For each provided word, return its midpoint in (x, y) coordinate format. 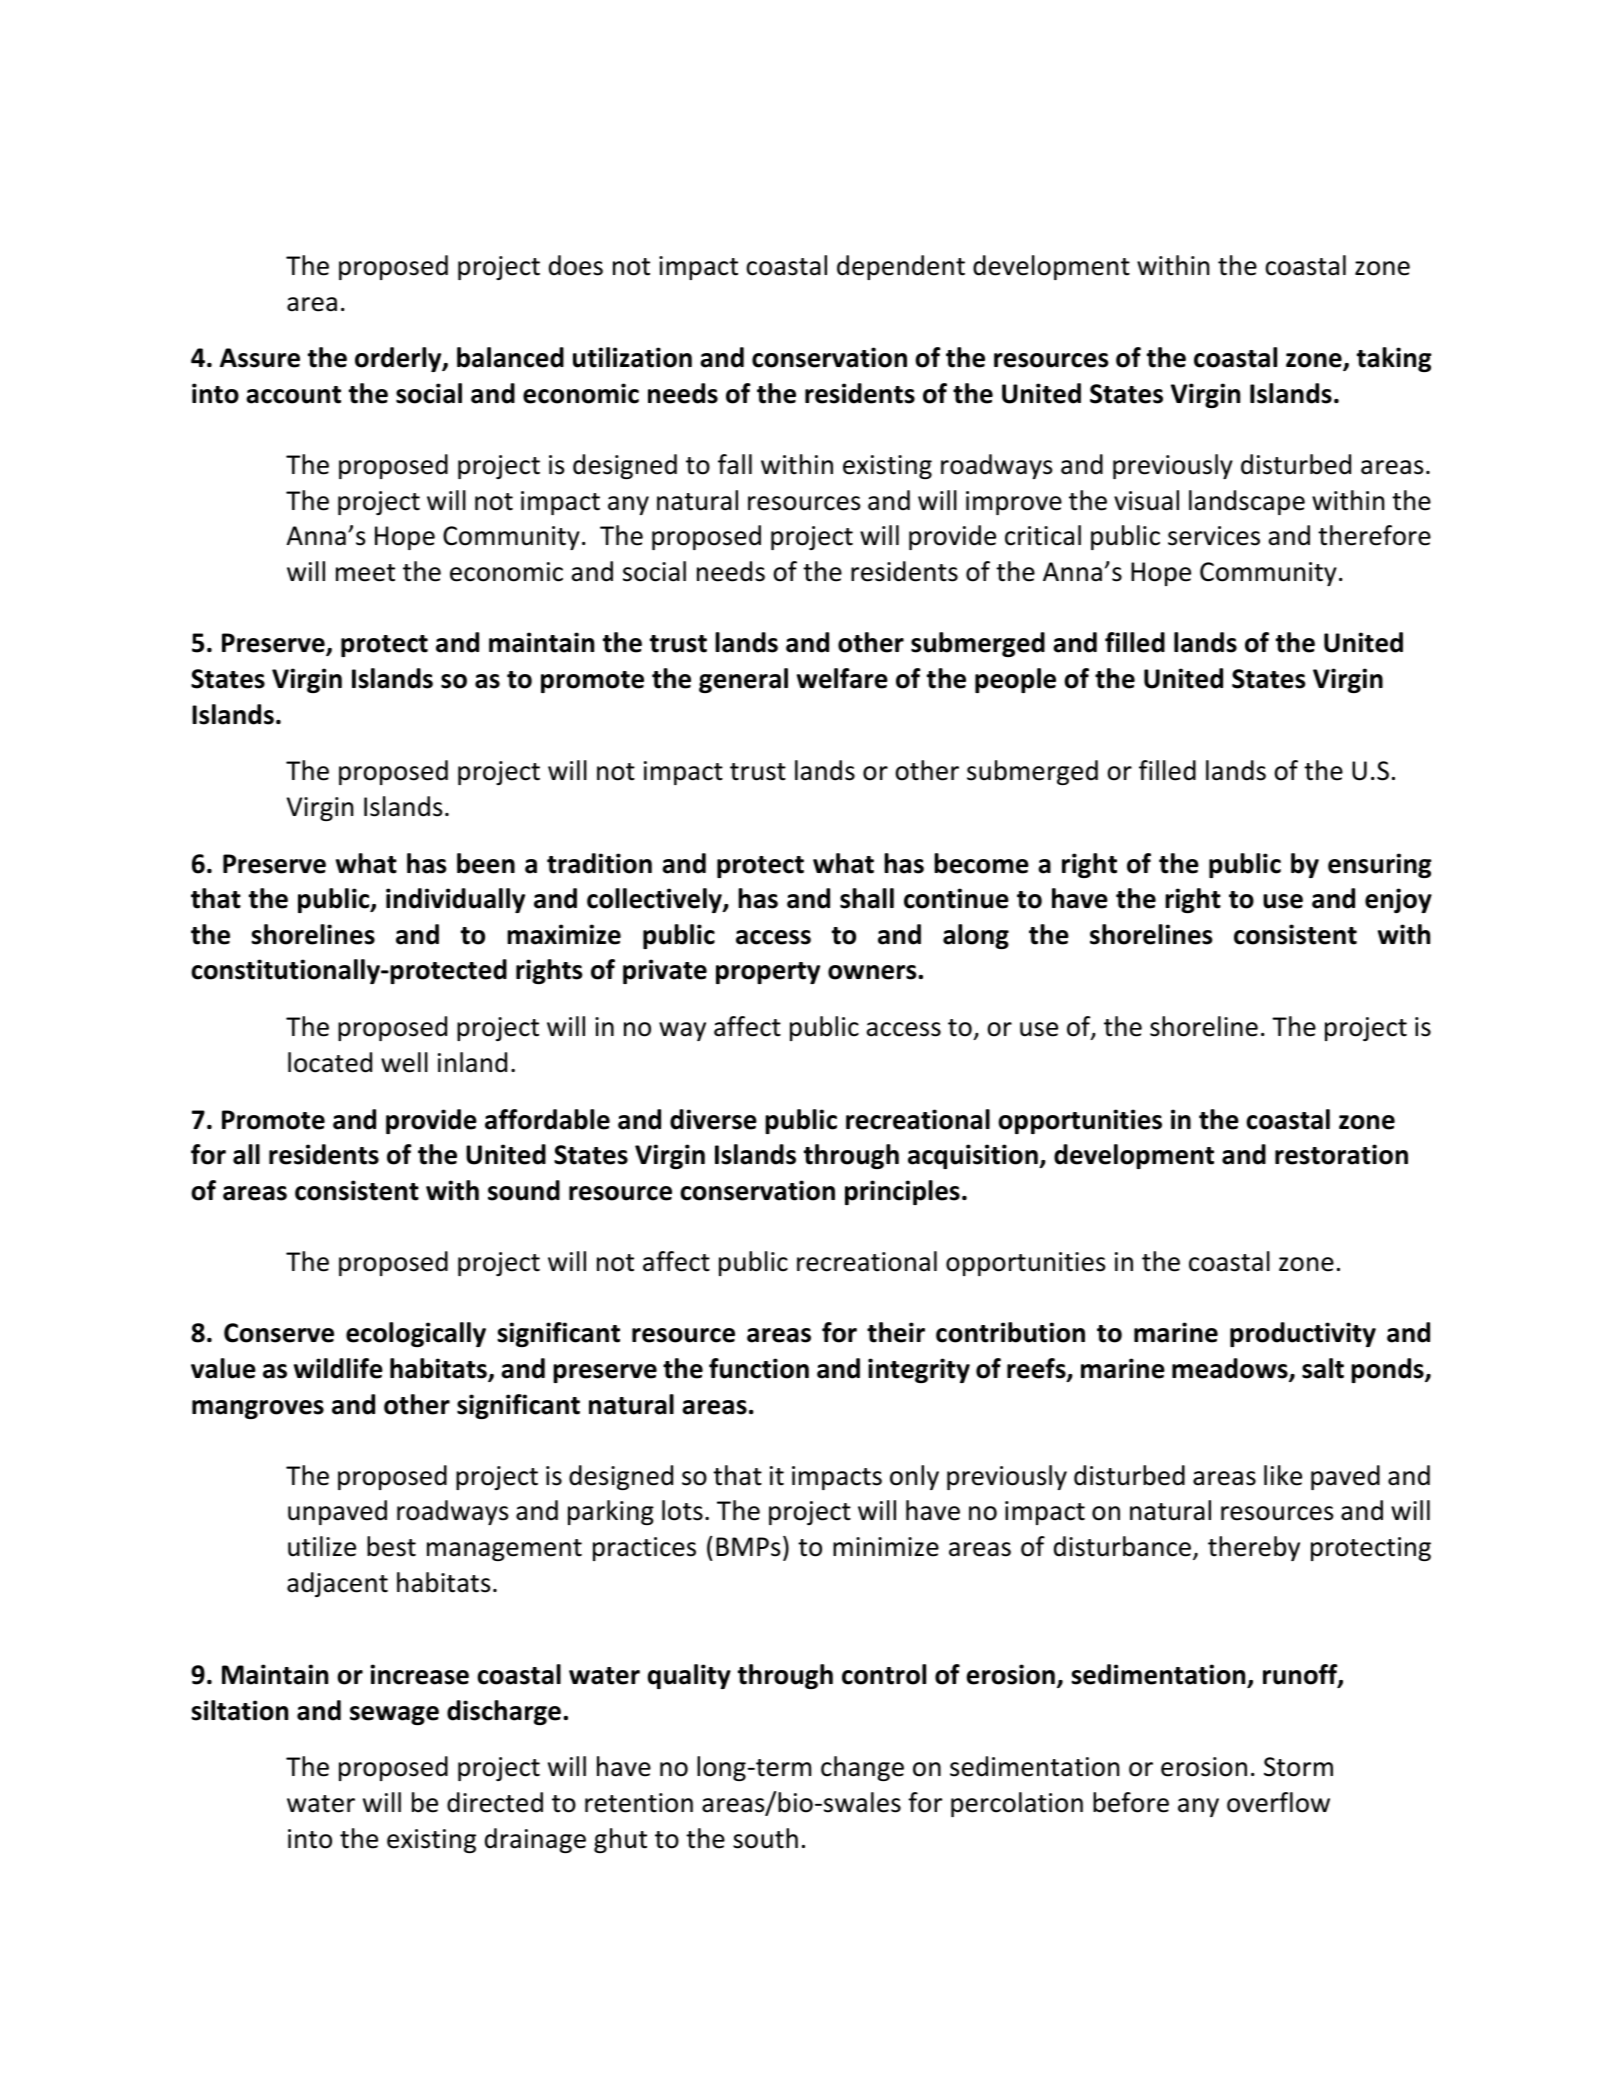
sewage (394, 1715)
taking (1394, 359)
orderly (399, 359)
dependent (901, 267)
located (330, 1062)
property (768, 973)
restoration (1341, 1154)
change (862, 1768)
